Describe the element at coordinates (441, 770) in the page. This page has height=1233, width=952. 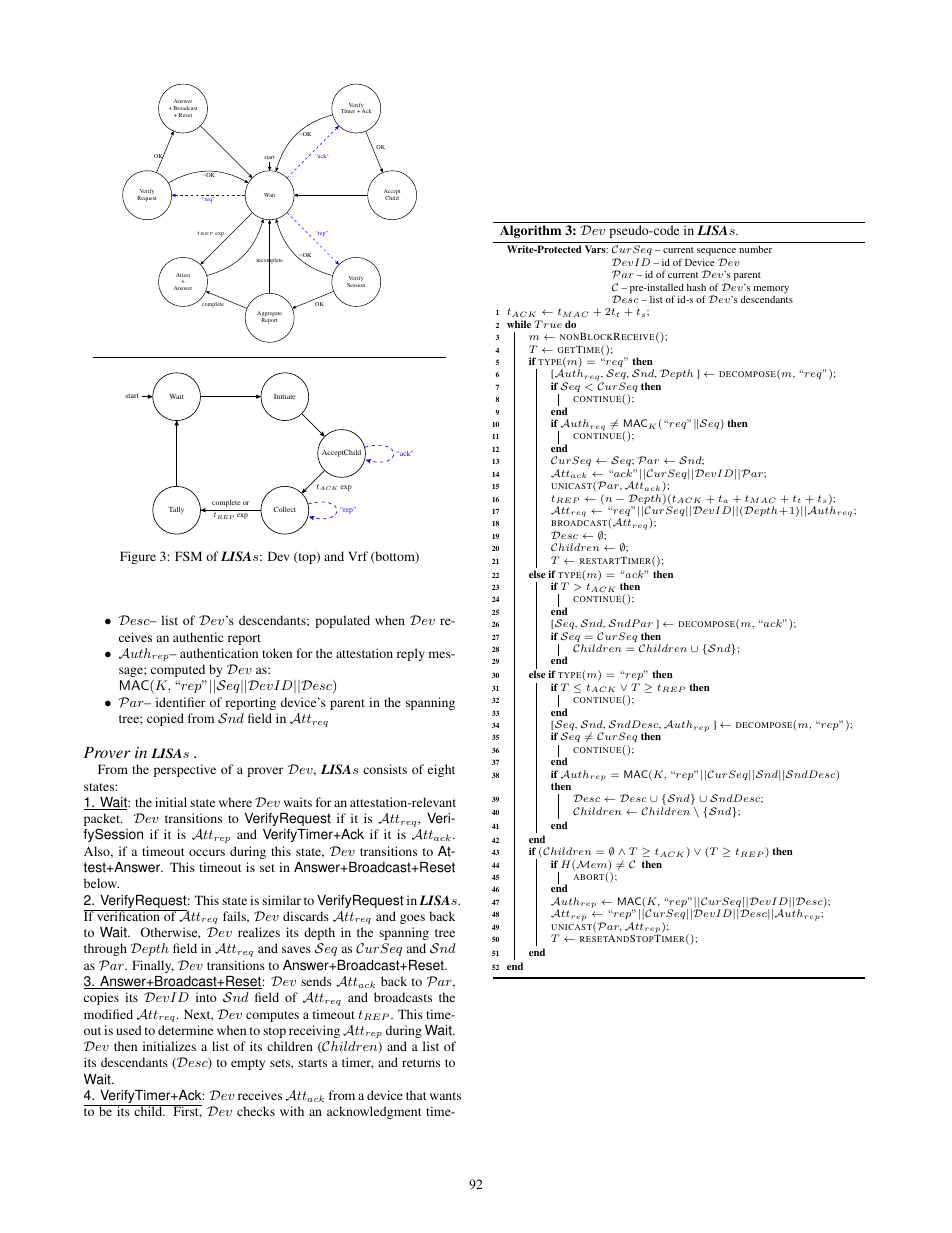
I see `eight` at that location.
